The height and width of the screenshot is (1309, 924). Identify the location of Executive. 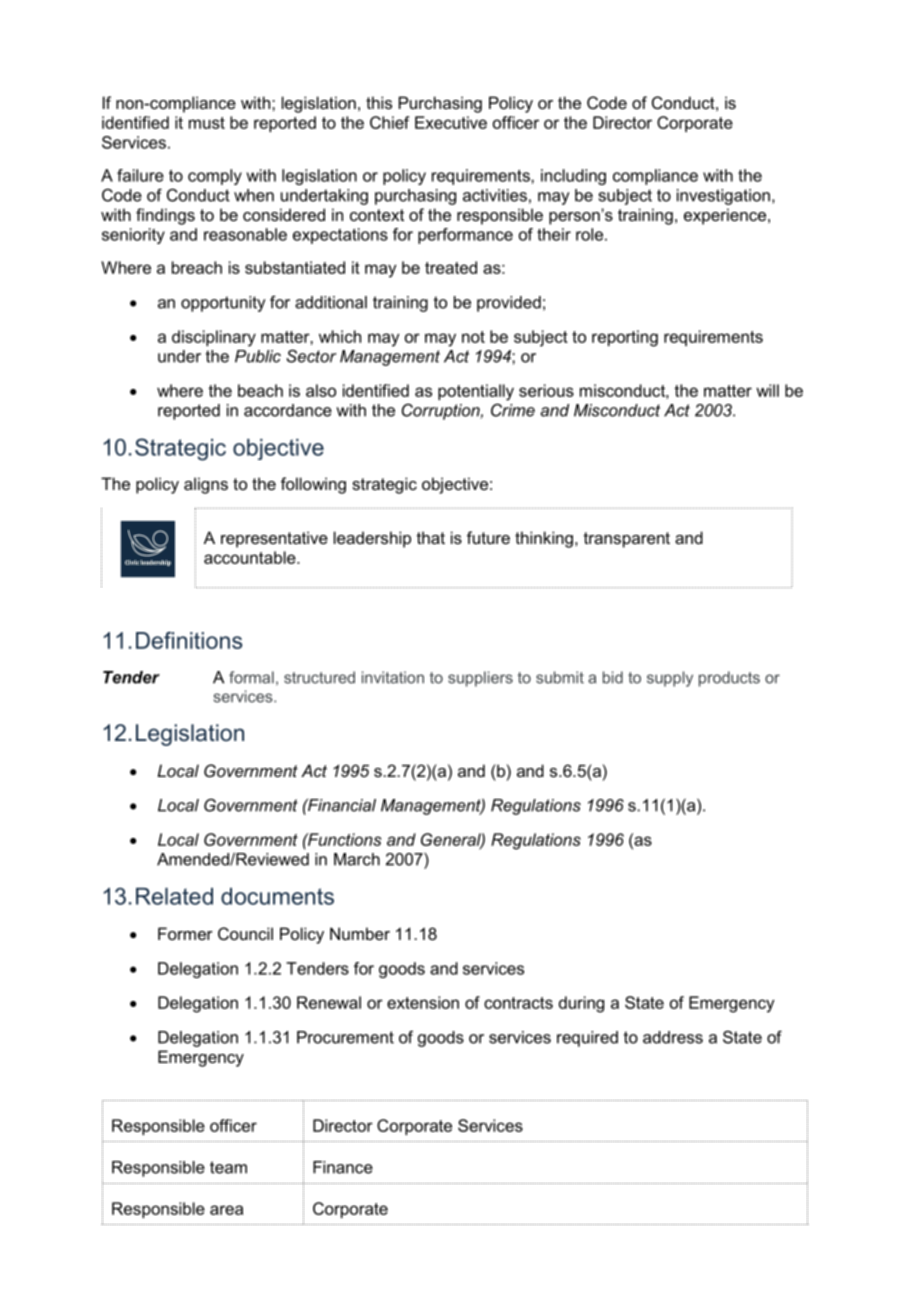
(451, 122).
